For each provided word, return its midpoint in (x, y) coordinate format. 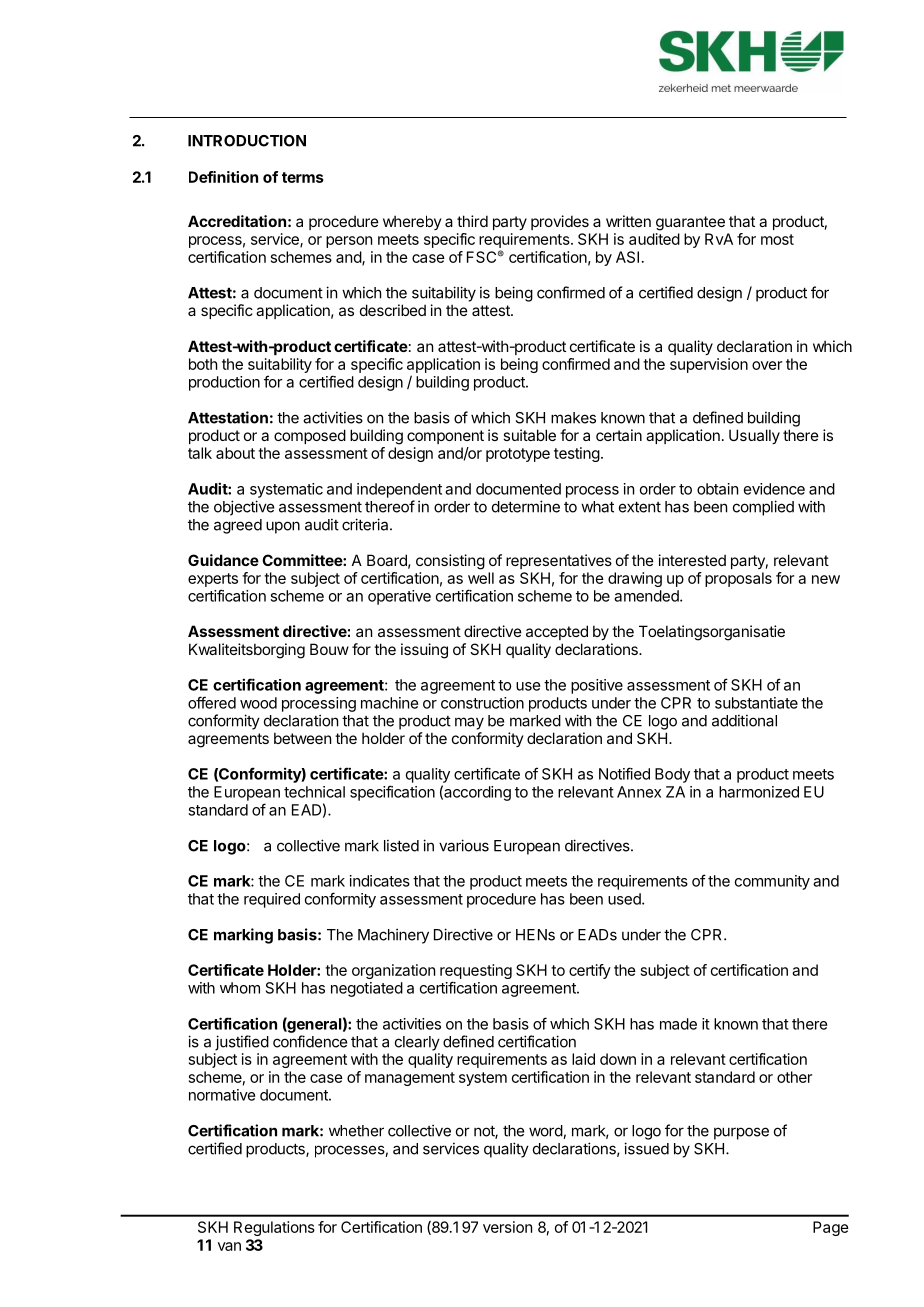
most (777, 239)
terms (303, 177)
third (472, 221)
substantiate (756, 703)
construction (482, 703)
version (507, 1227)
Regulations (274, 1228)
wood (258, 703)
